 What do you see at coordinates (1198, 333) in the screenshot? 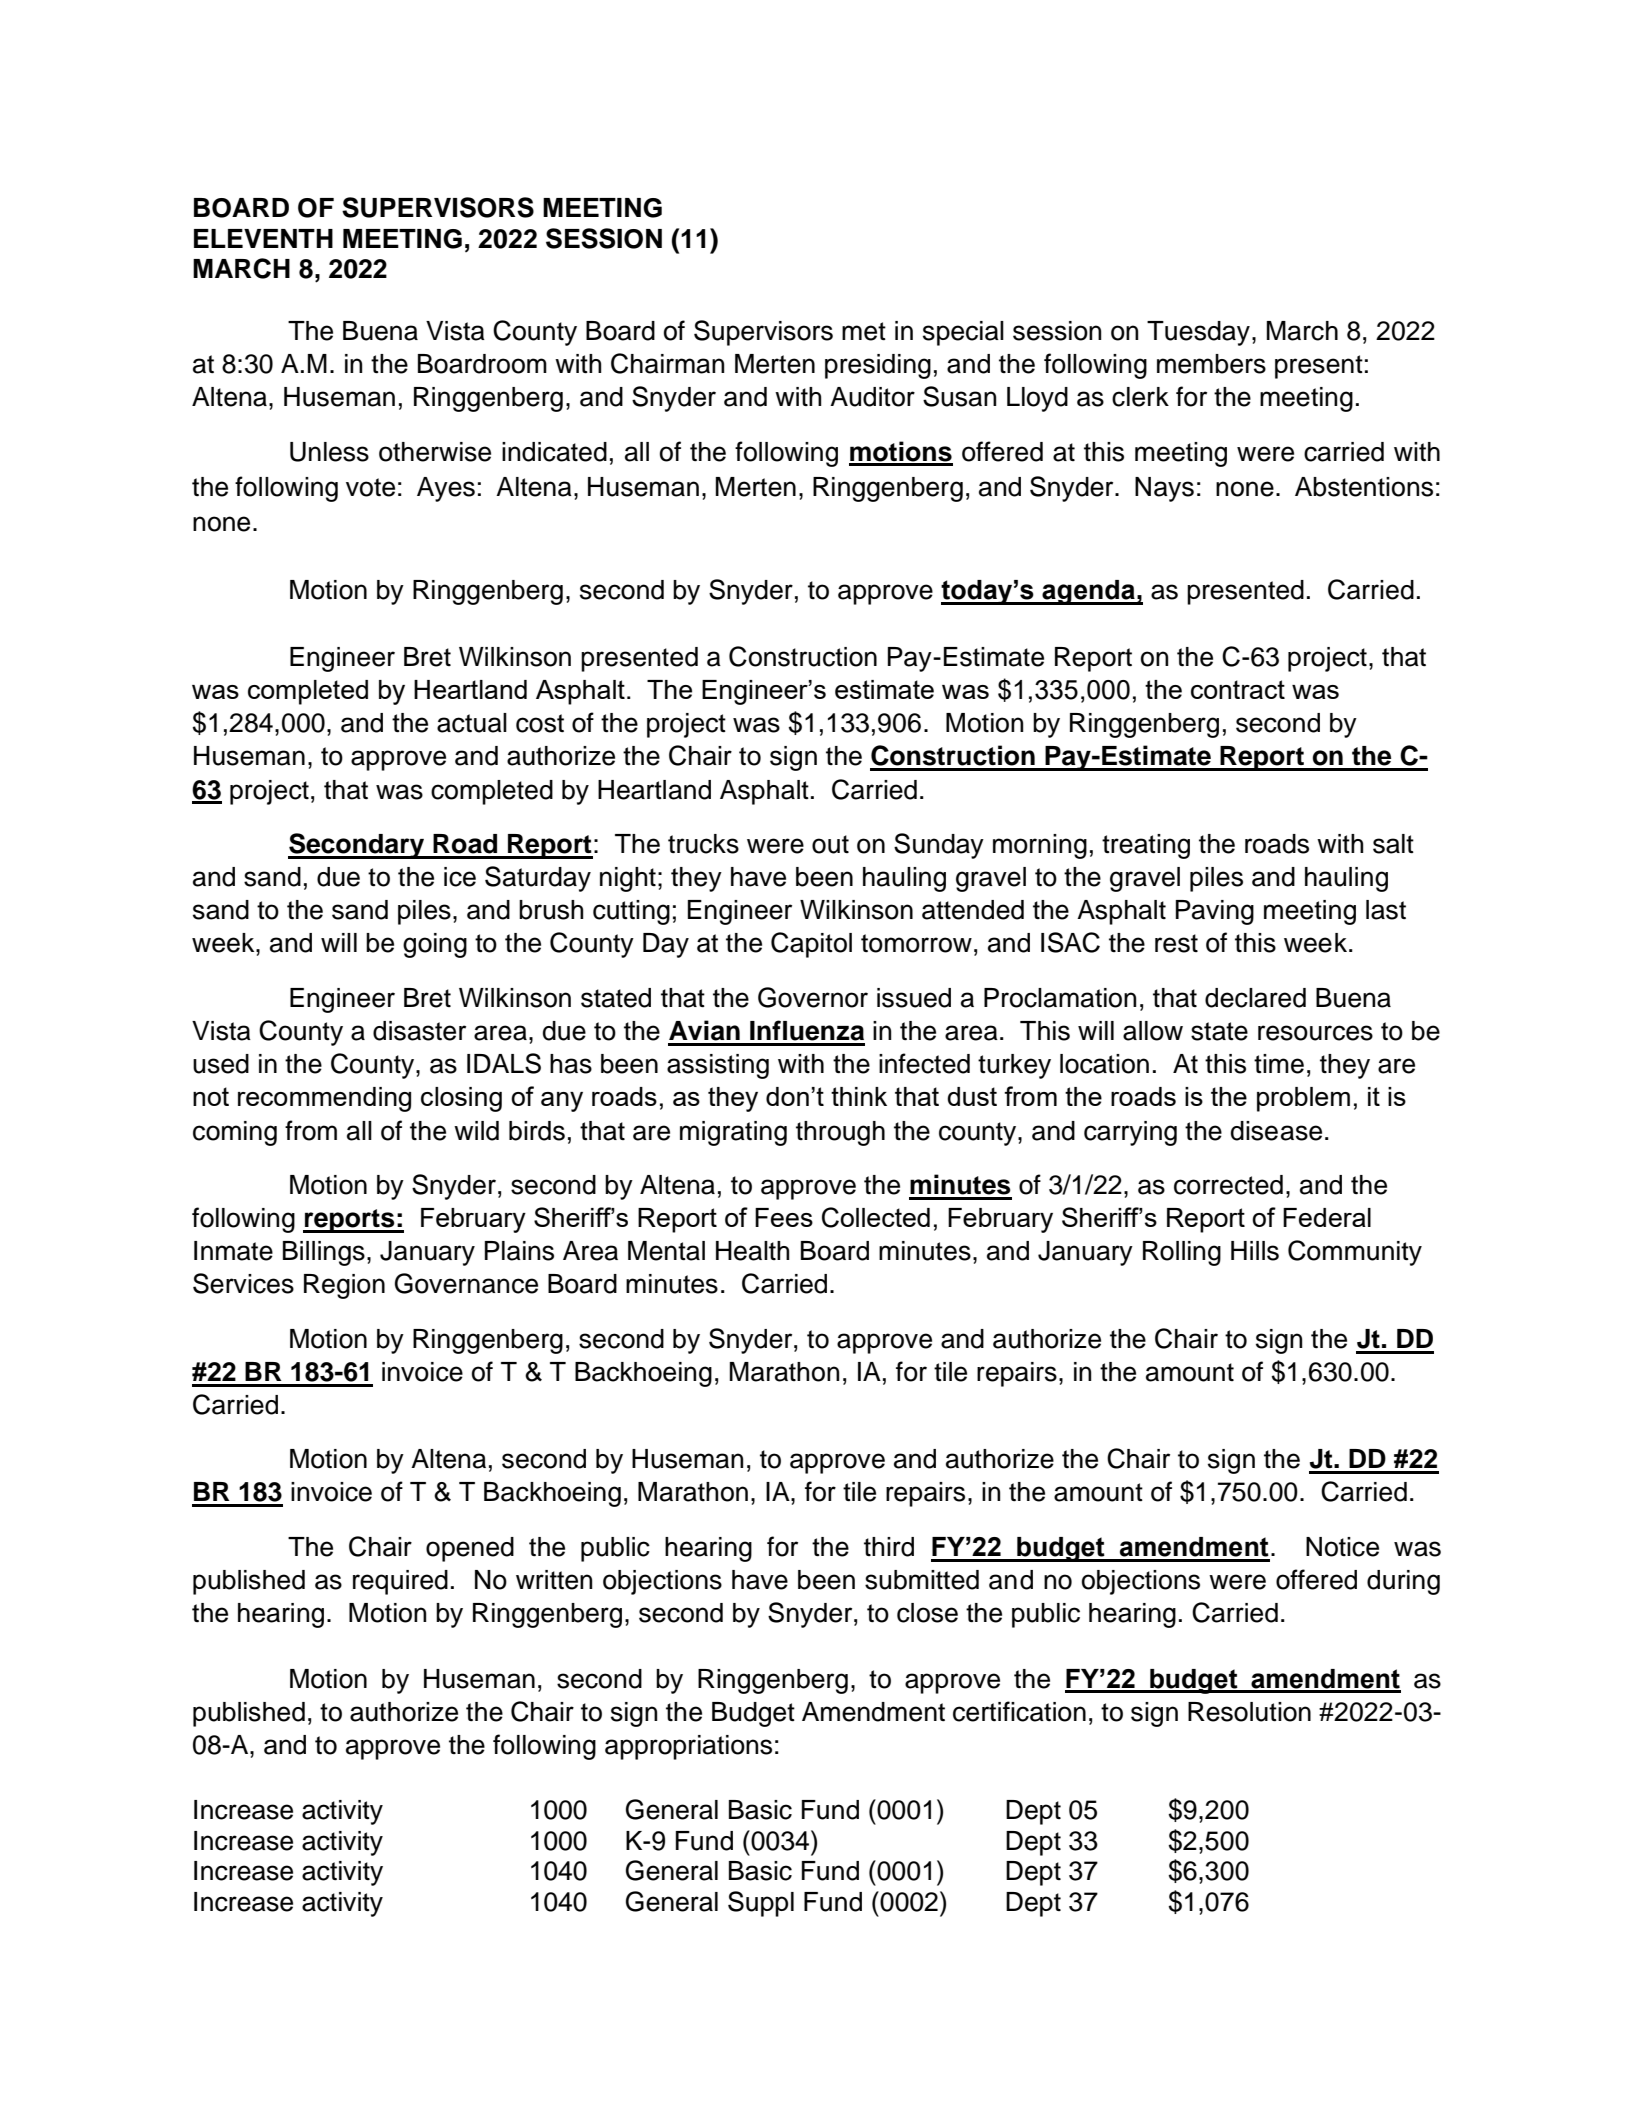
I see `Tuesday` at bounding box center [1198, 333].
